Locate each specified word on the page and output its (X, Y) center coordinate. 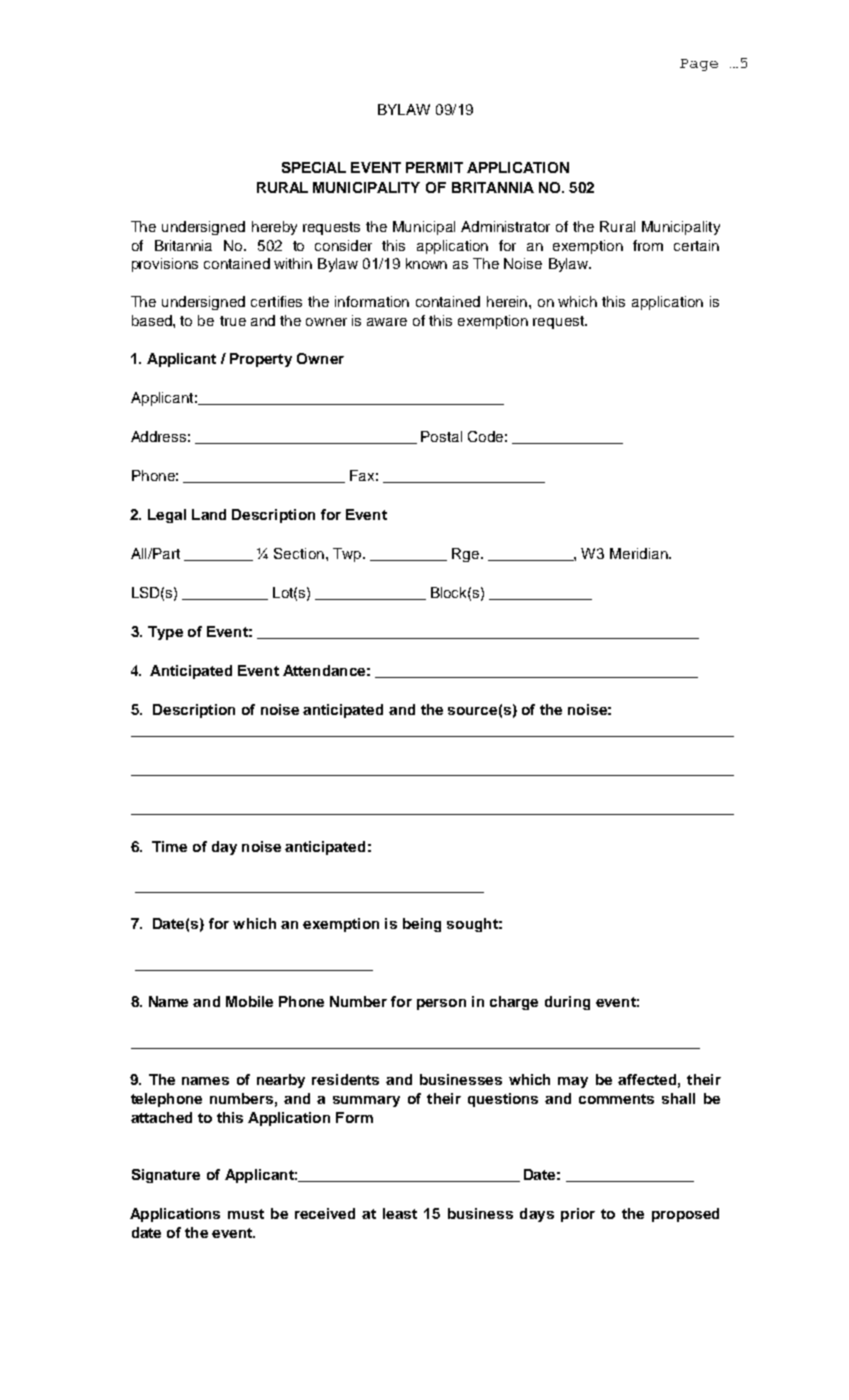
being (422, 925)
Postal (441, 436)
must (246, 1214)
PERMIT (434, 167)
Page (699, 65)
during (567, 1003)
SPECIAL (314, 167)
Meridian (640, 553)
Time (169, 846)
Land (209, 514)
